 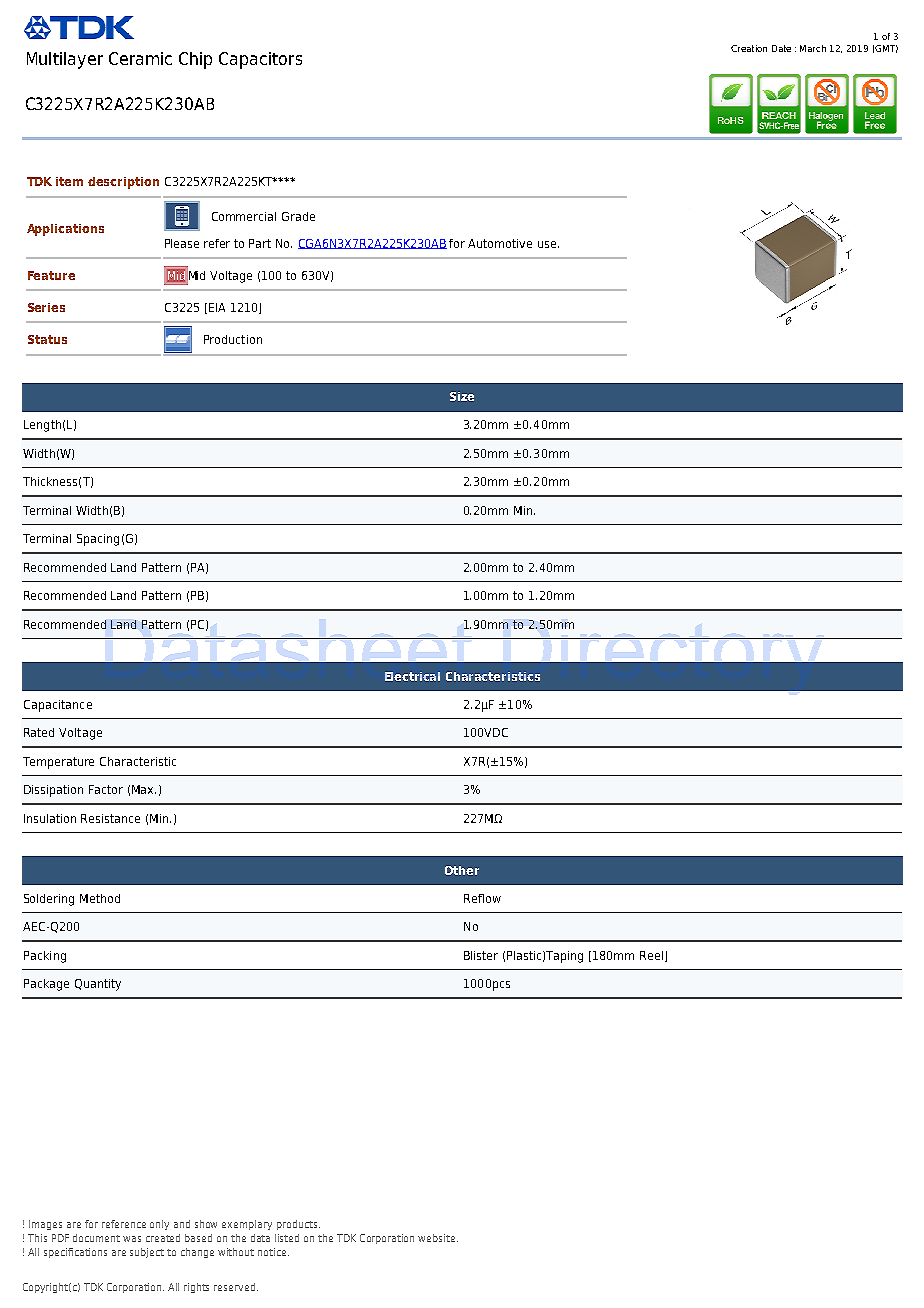 What do you see at coordinates (500, 243) in the image?
I see `Automotive` at bounding box center [500, 243].
